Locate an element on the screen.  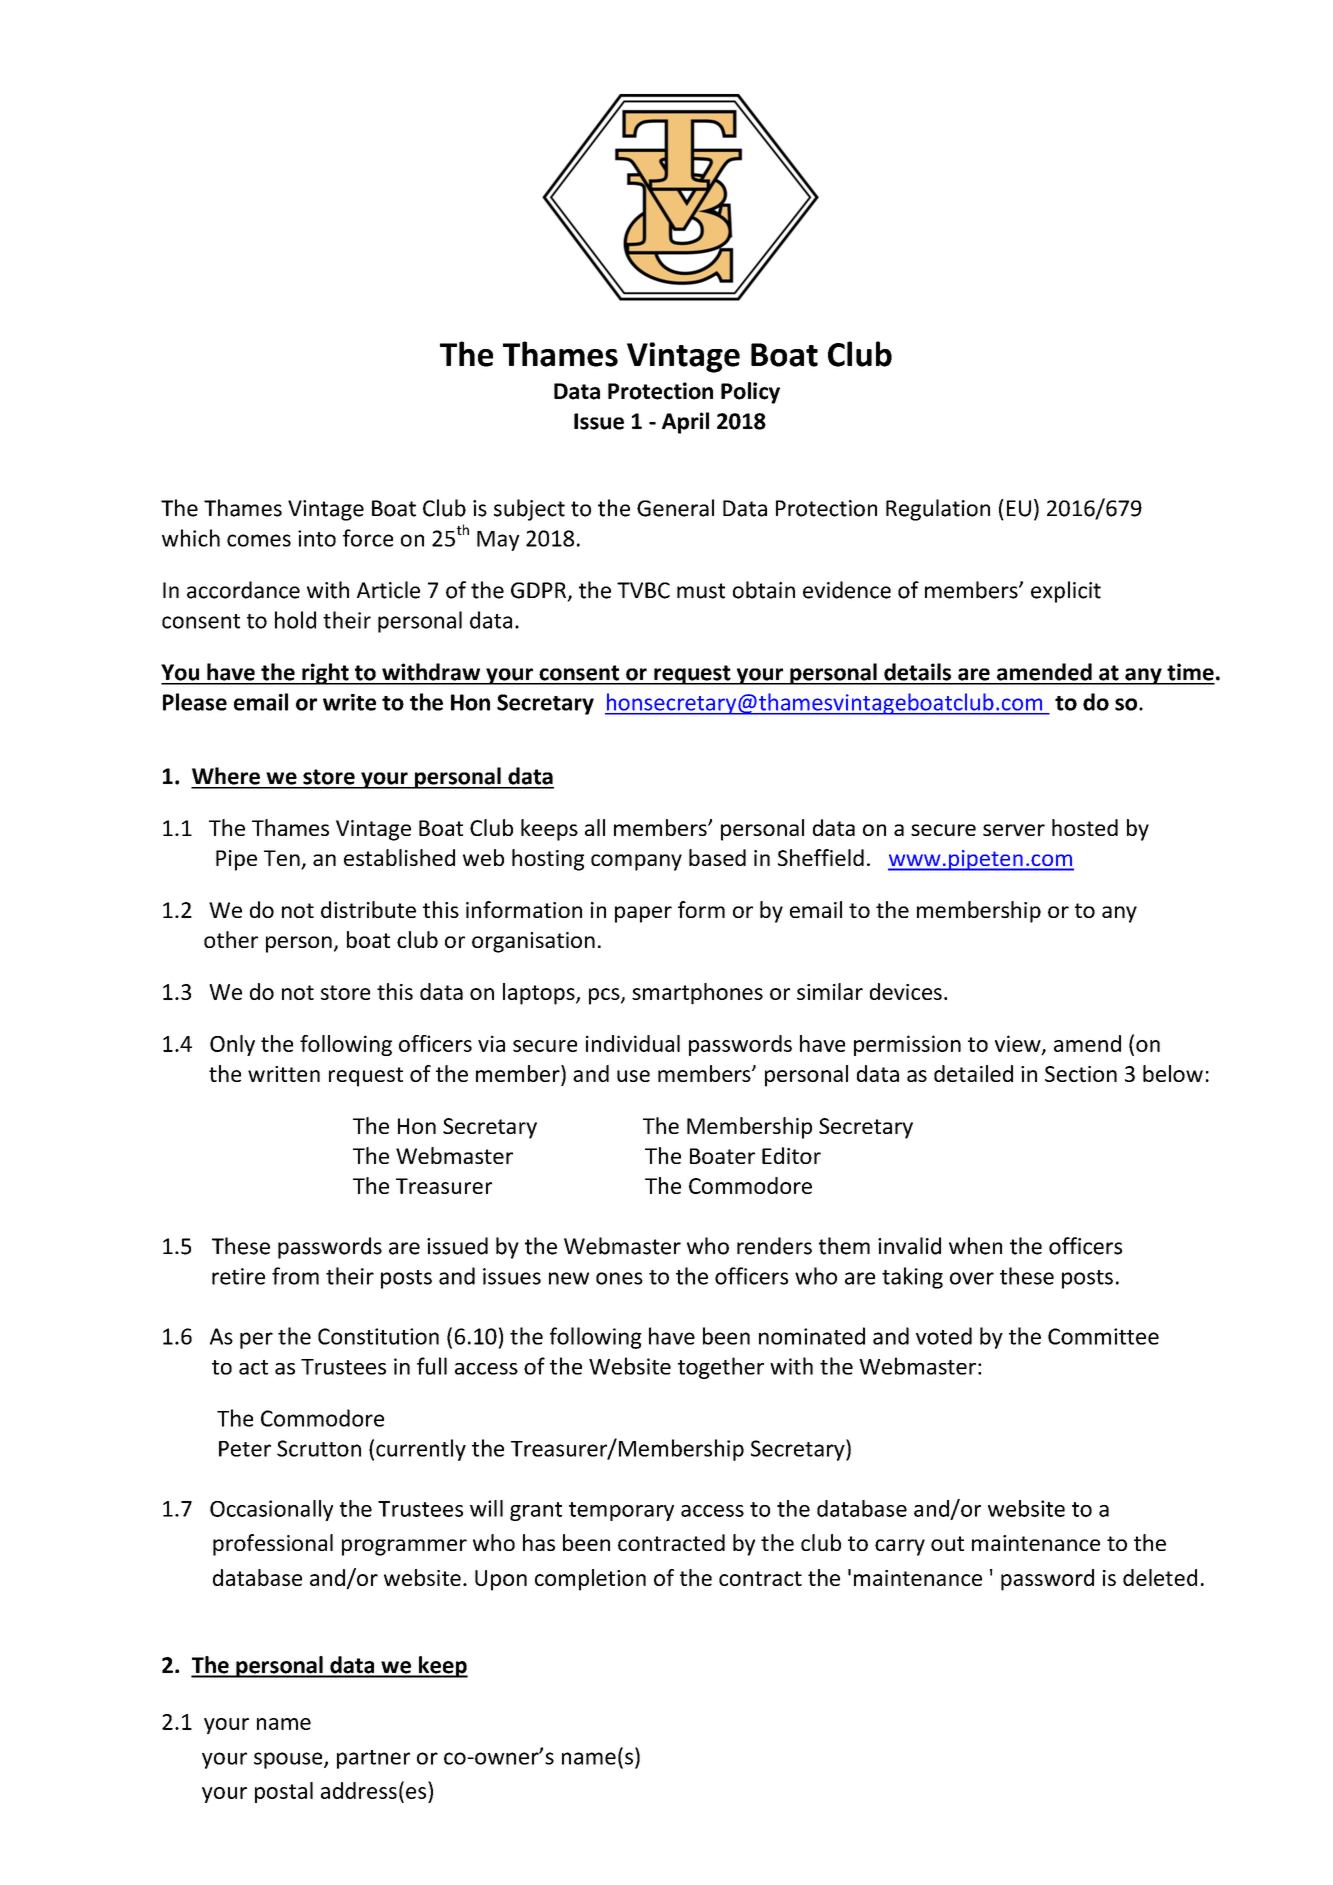
spouse is located at coordinates (289, 1760).
